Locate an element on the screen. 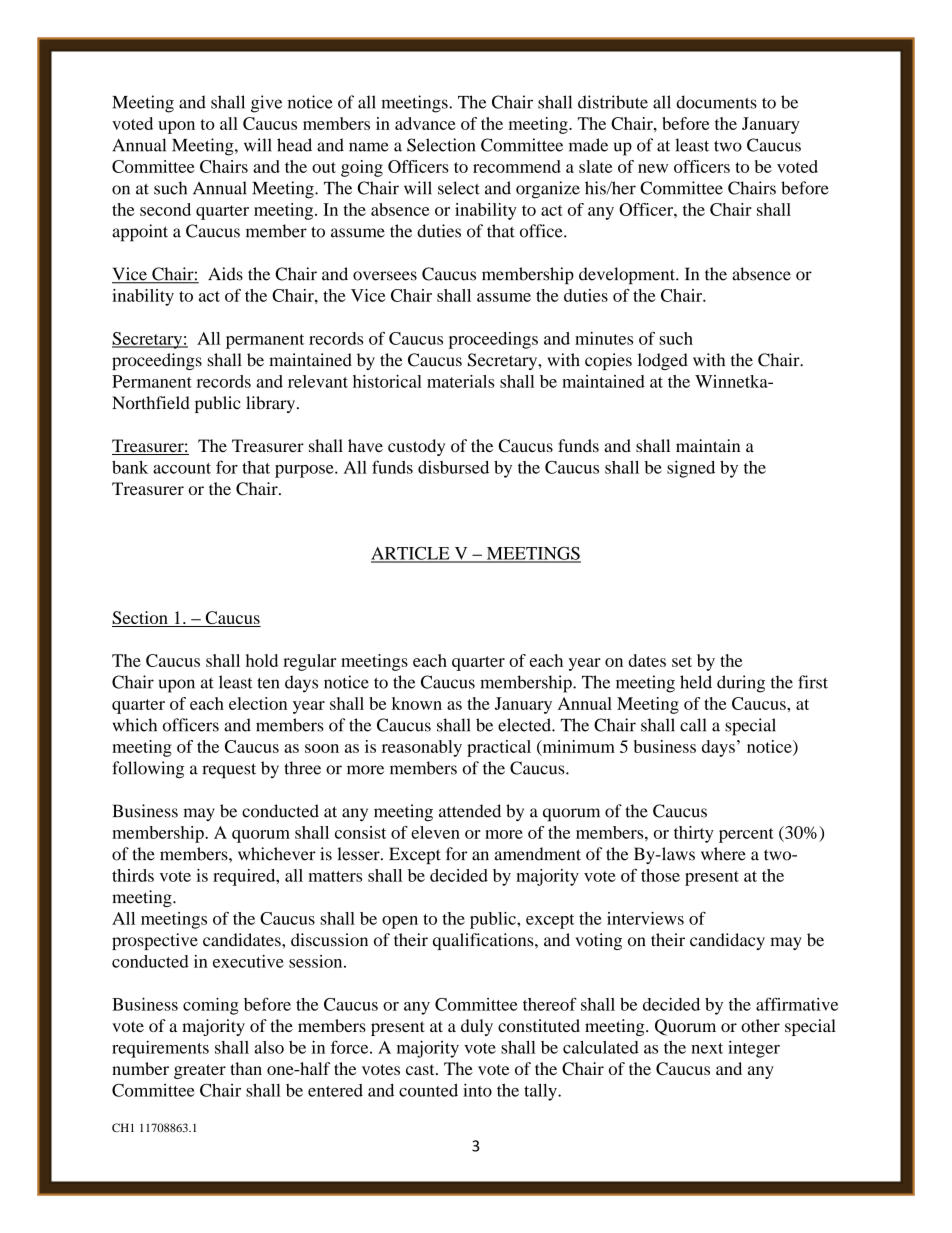 The width and height of the screenshot is (952, 1233). disbursed is located at coordinates (453, 467).
